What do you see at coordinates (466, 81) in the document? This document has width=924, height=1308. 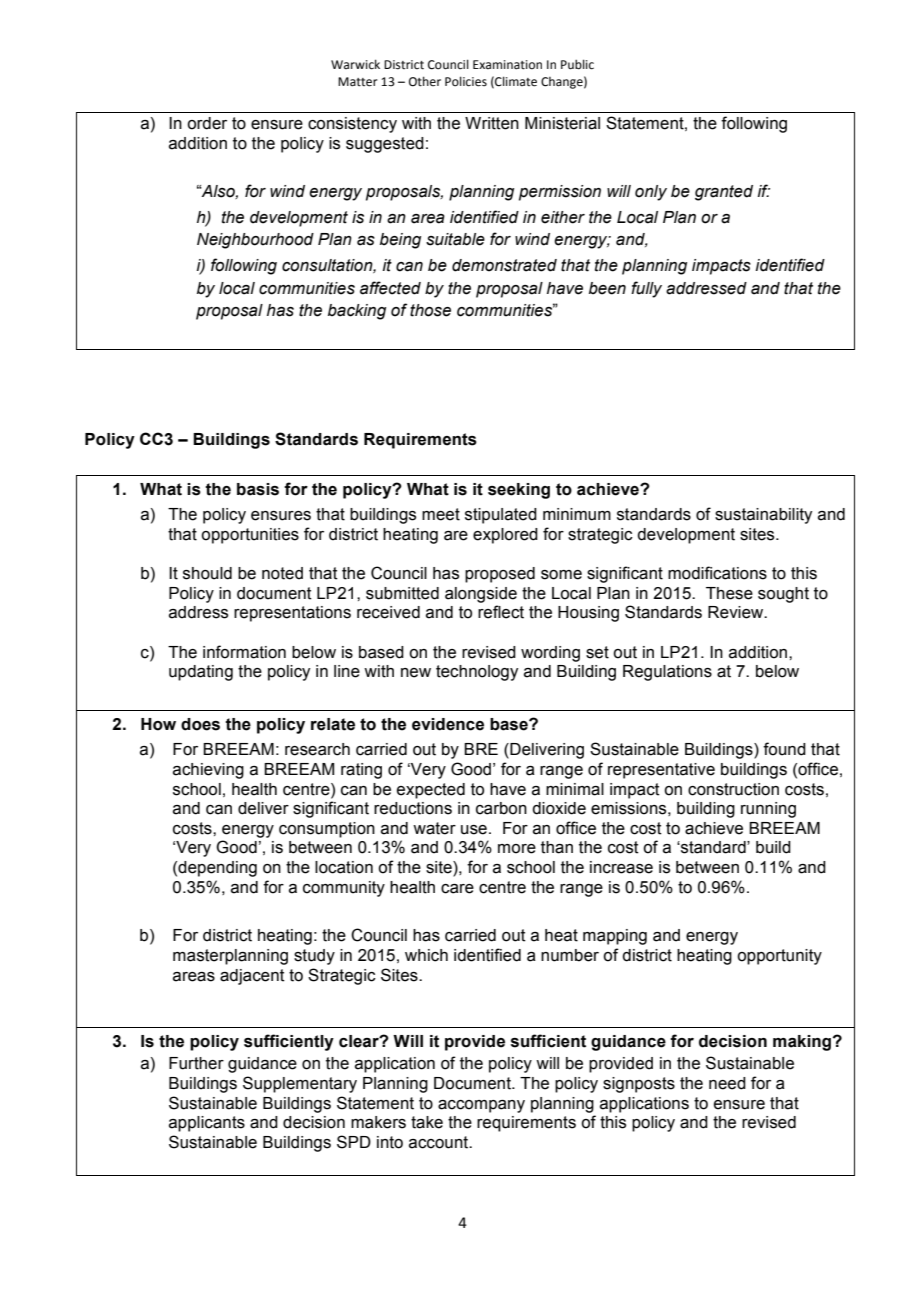 I see `Policies` at bounding box center [466, 81].
